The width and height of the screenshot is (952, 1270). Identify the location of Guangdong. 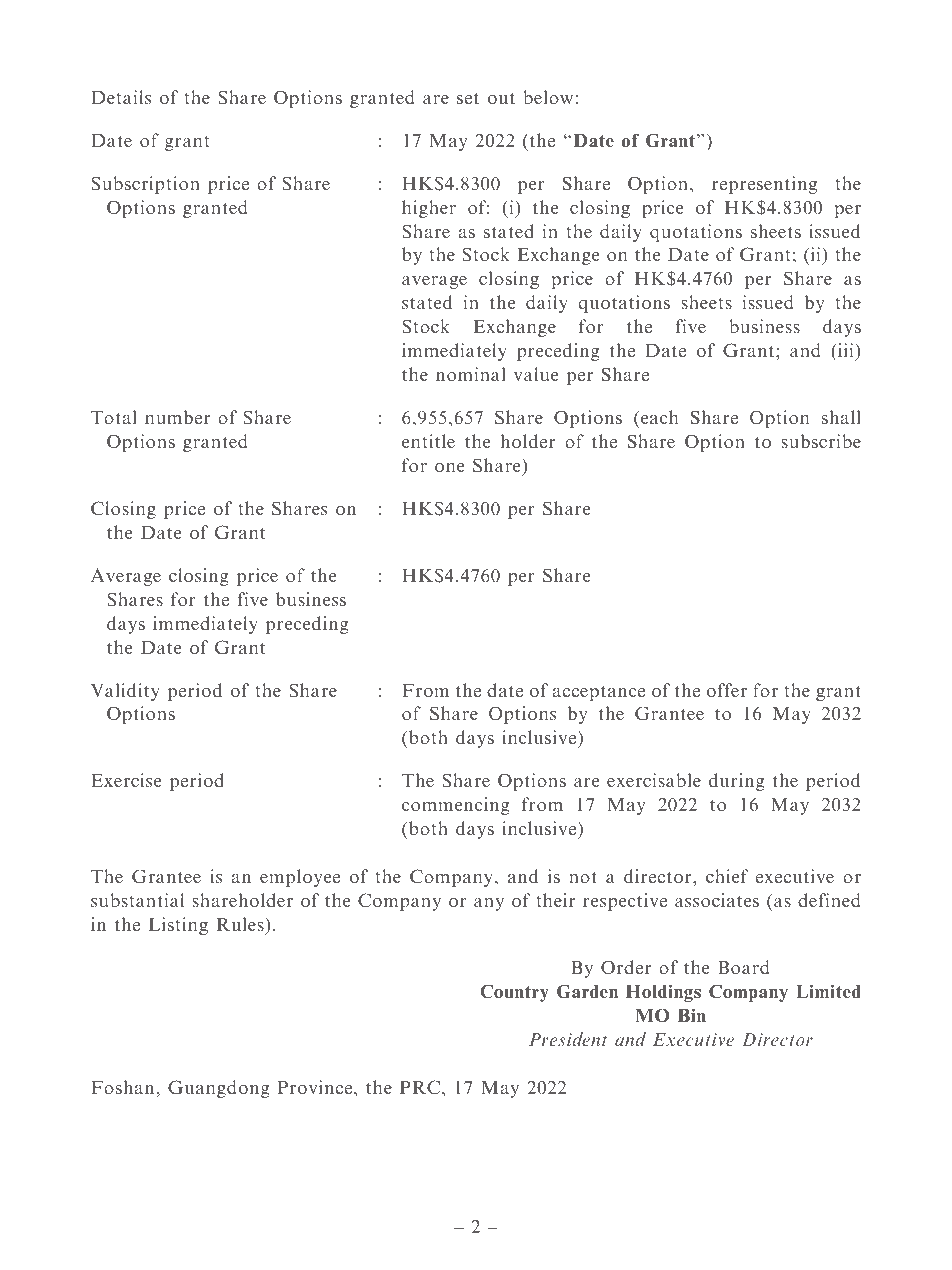
(219, 1089).
